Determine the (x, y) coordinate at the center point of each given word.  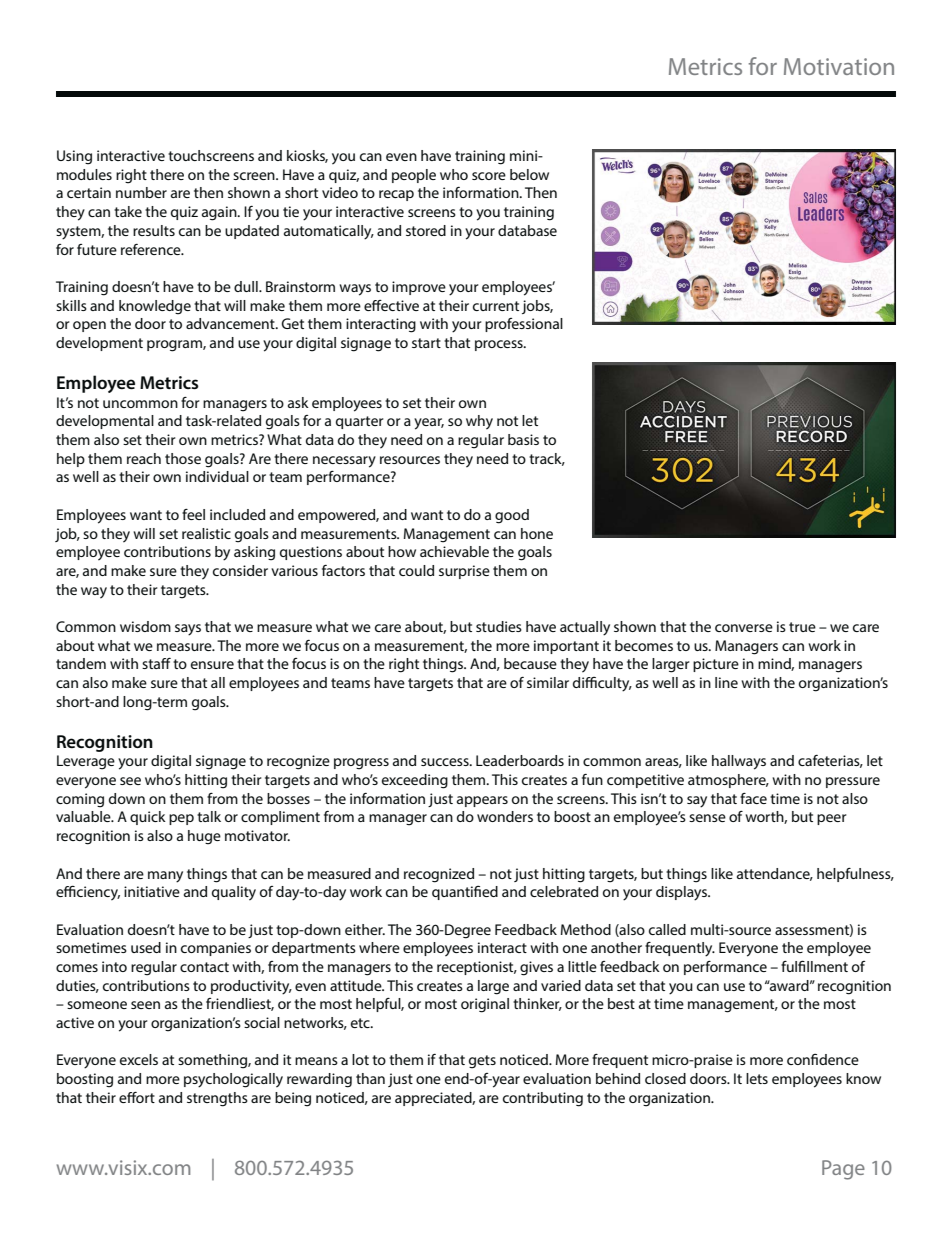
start (426, 343)
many (165, 877)
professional (524, 325)
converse (744, 628)
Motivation (839, 66)
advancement (231, 323)
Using (74, 157)
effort (137, 1097)
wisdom (145, 626)
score (489, 176)
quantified (465, 893)
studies (499, 626)
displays (682, 893)
